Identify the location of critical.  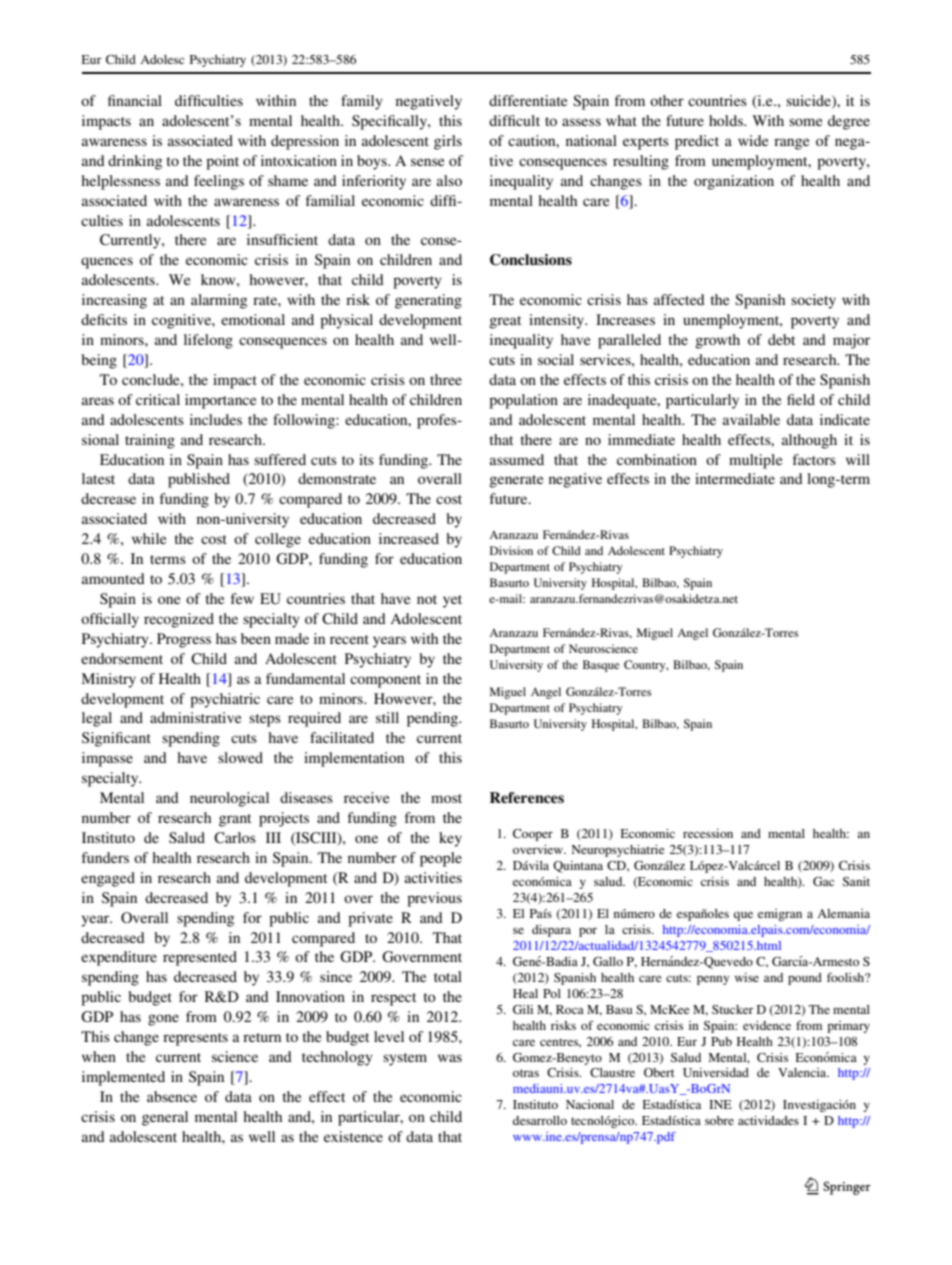
(158, 399).
